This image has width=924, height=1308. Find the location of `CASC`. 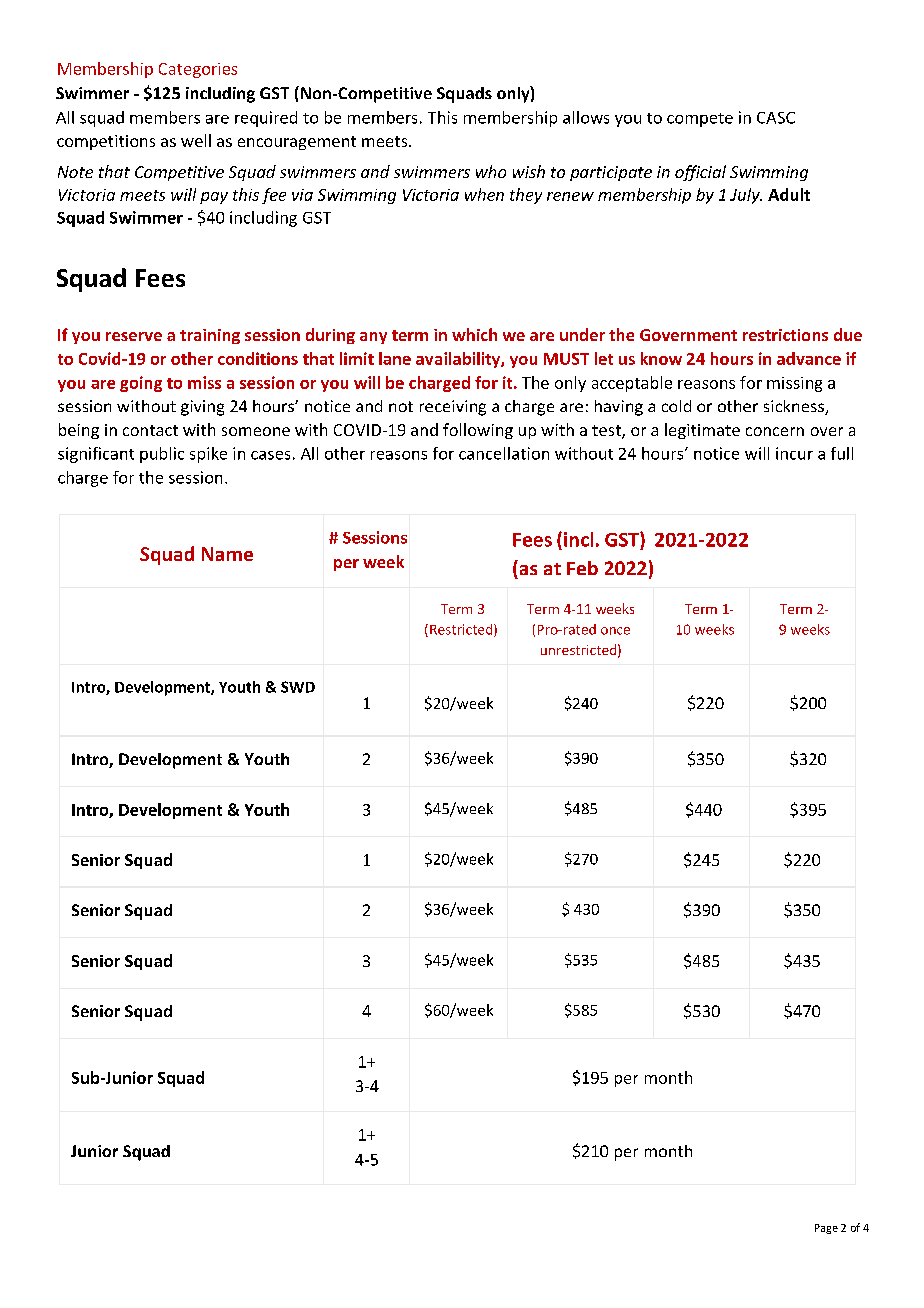

CASC is located at coordinates (776, 118).
